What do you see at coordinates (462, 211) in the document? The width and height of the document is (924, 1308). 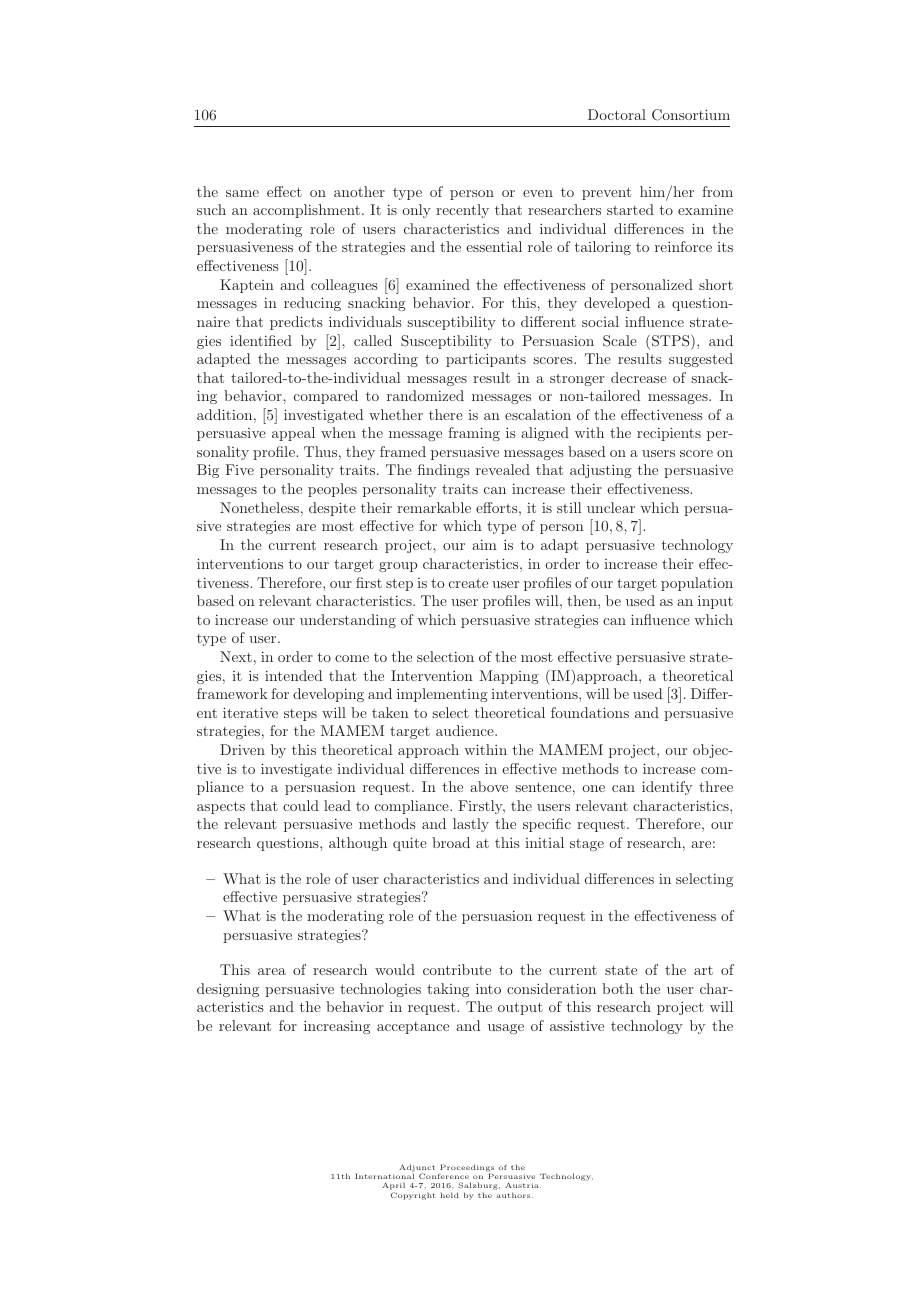 I see `recently` at bounding box center [462, 211].
